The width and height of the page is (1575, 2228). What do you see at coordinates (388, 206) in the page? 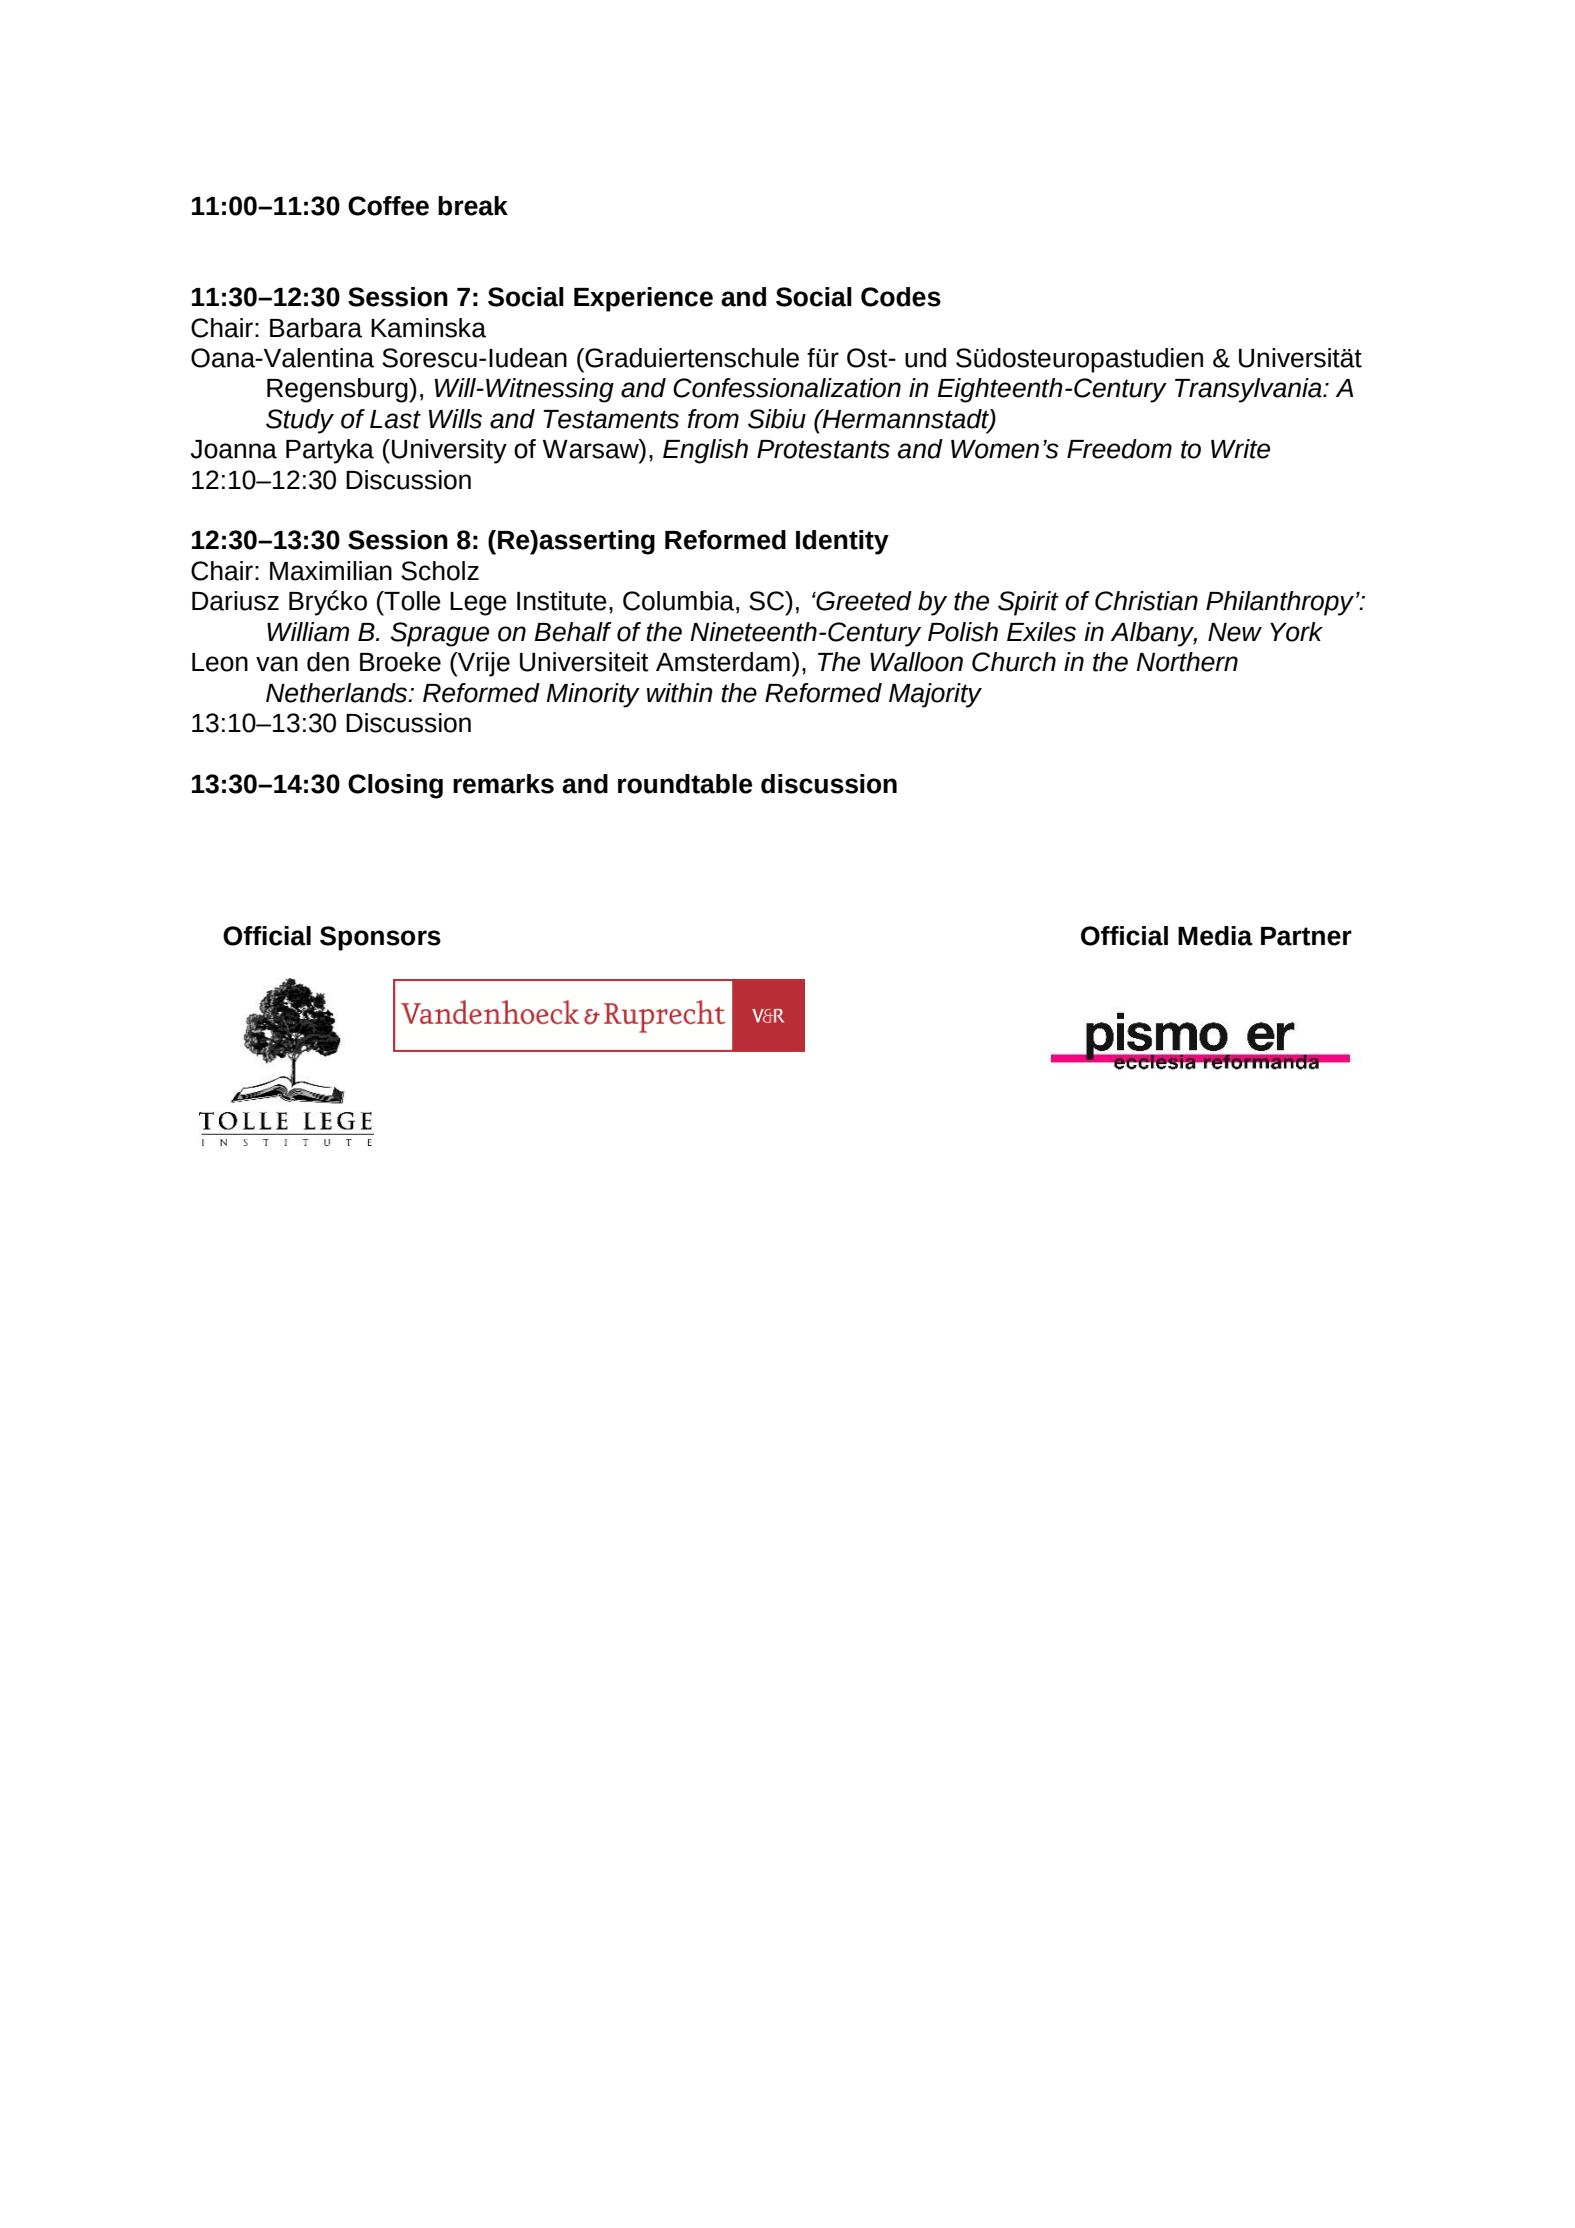
I see `Coffee` at bounding box center [388, 206].
